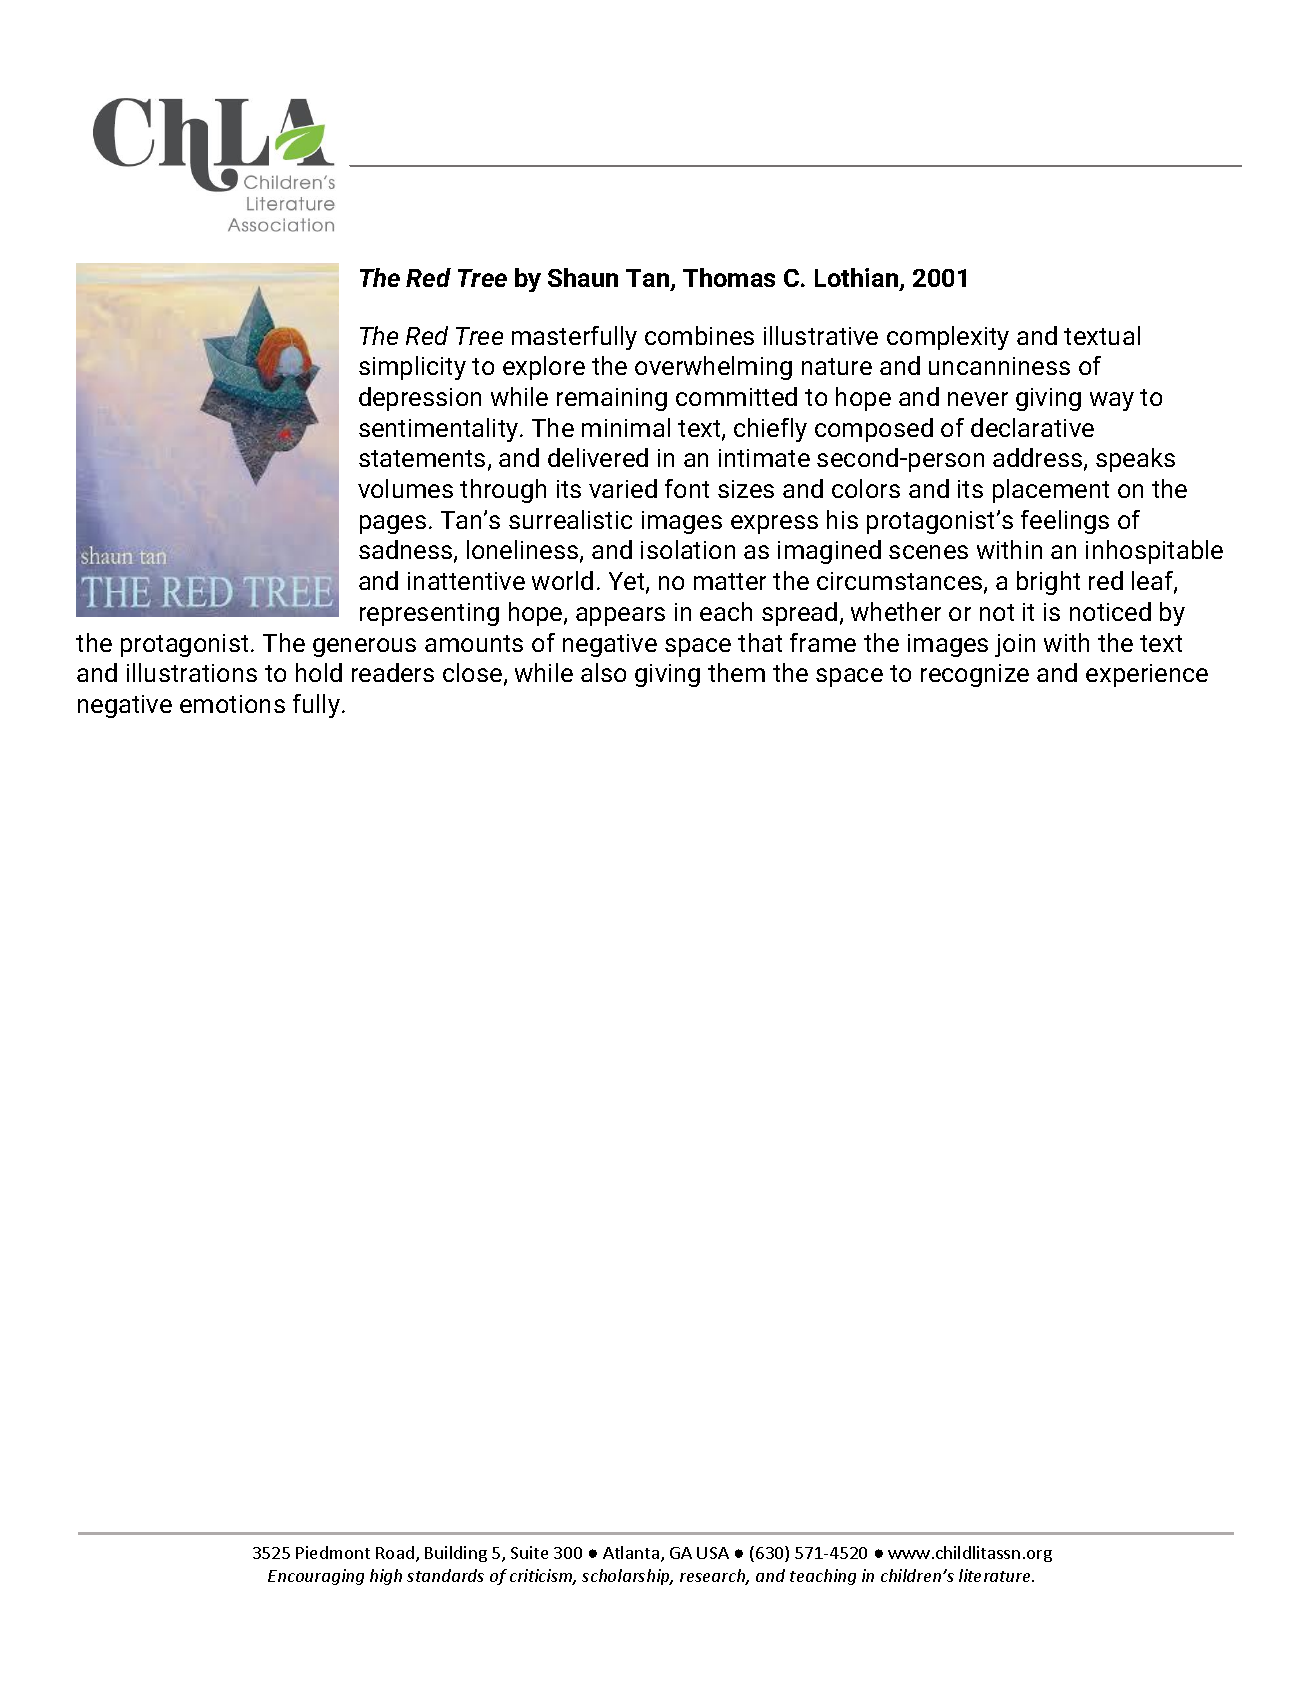 The image size is (1304, 1688). I want to click on simplicity, so click(412, 368).
